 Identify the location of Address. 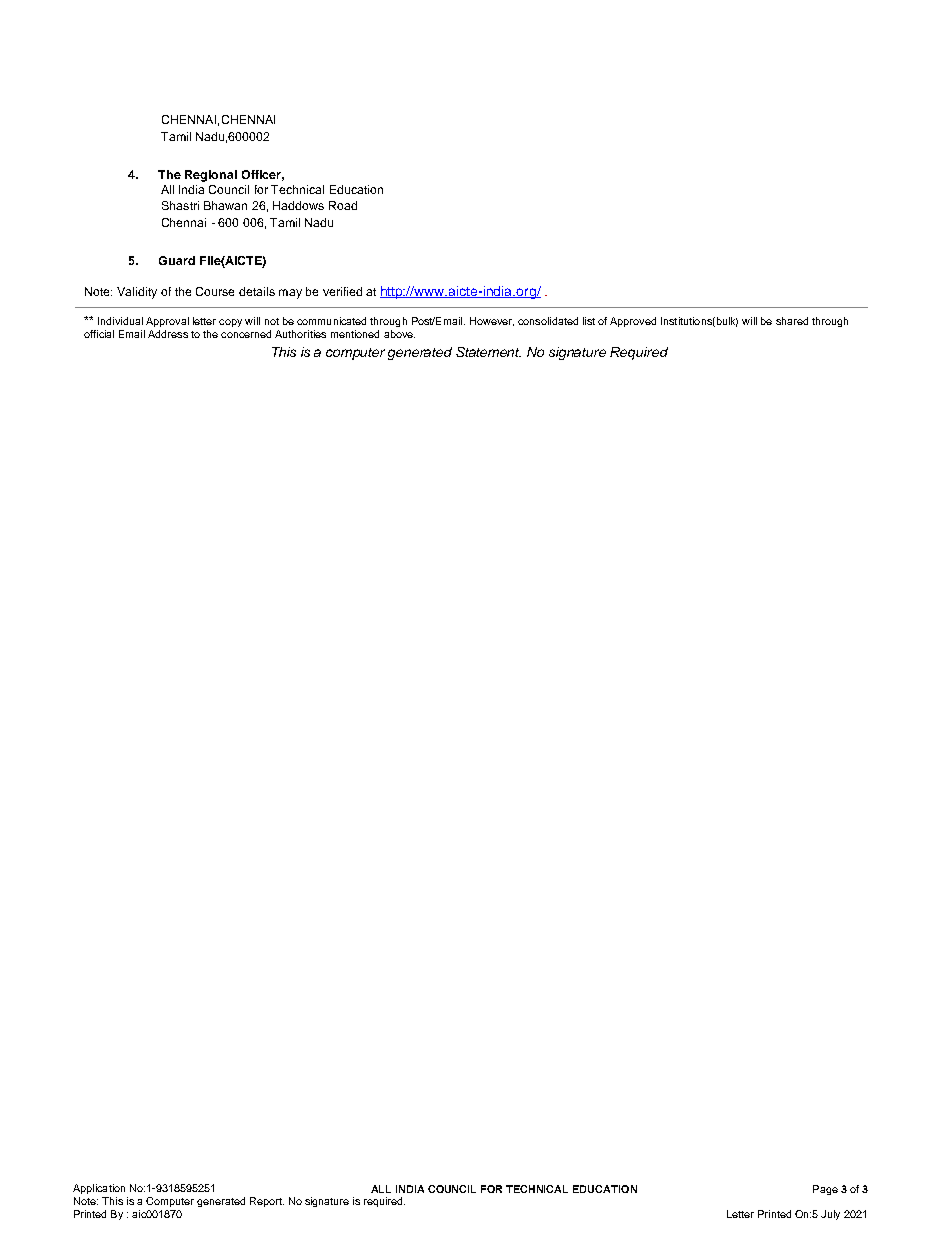
(168, 334).
